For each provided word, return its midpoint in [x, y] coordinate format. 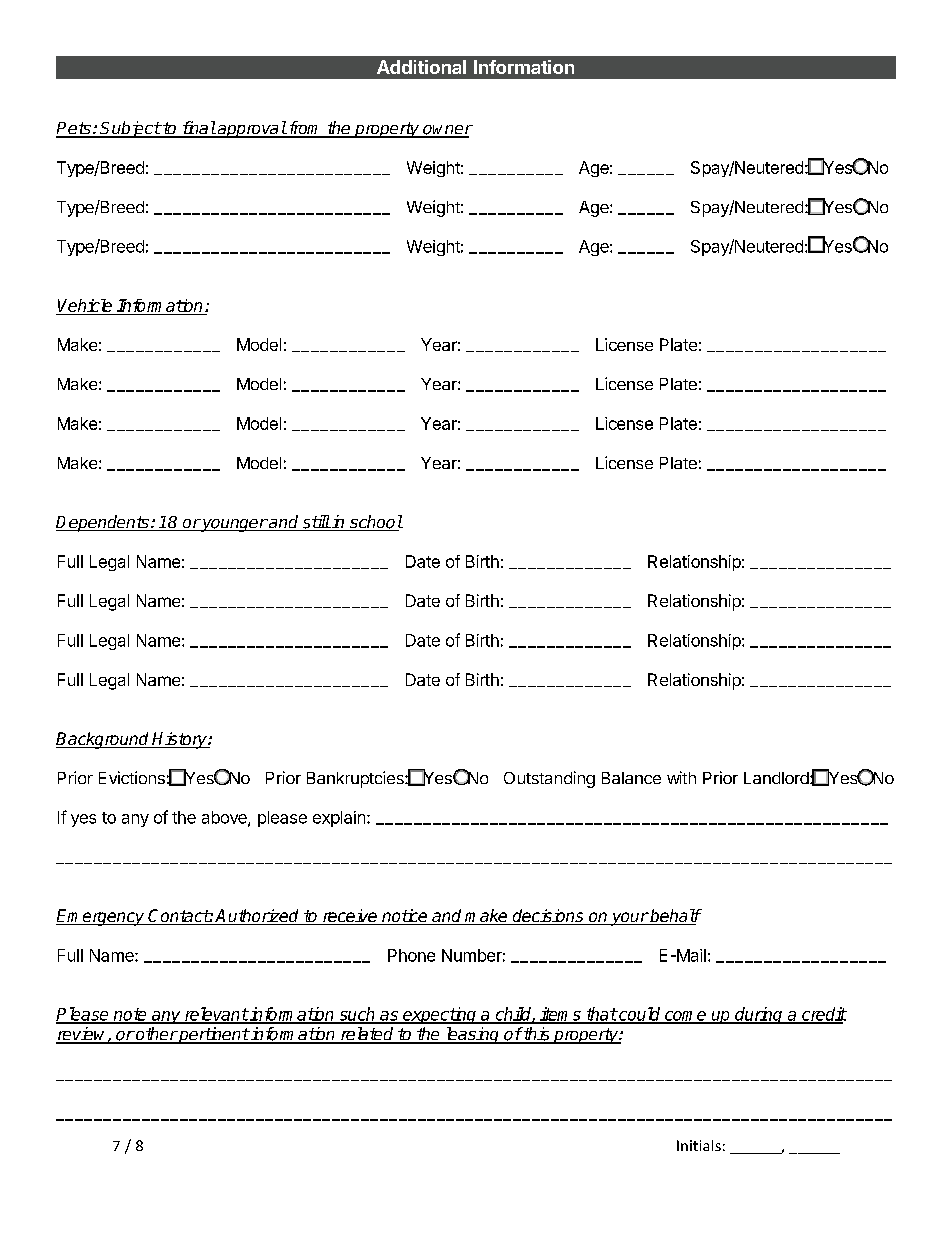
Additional [421, 67]
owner [447, 131]
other [156, 1035]
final [198, 129]
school [375, 523]
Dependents [103, 523]
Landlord [777, 778]
